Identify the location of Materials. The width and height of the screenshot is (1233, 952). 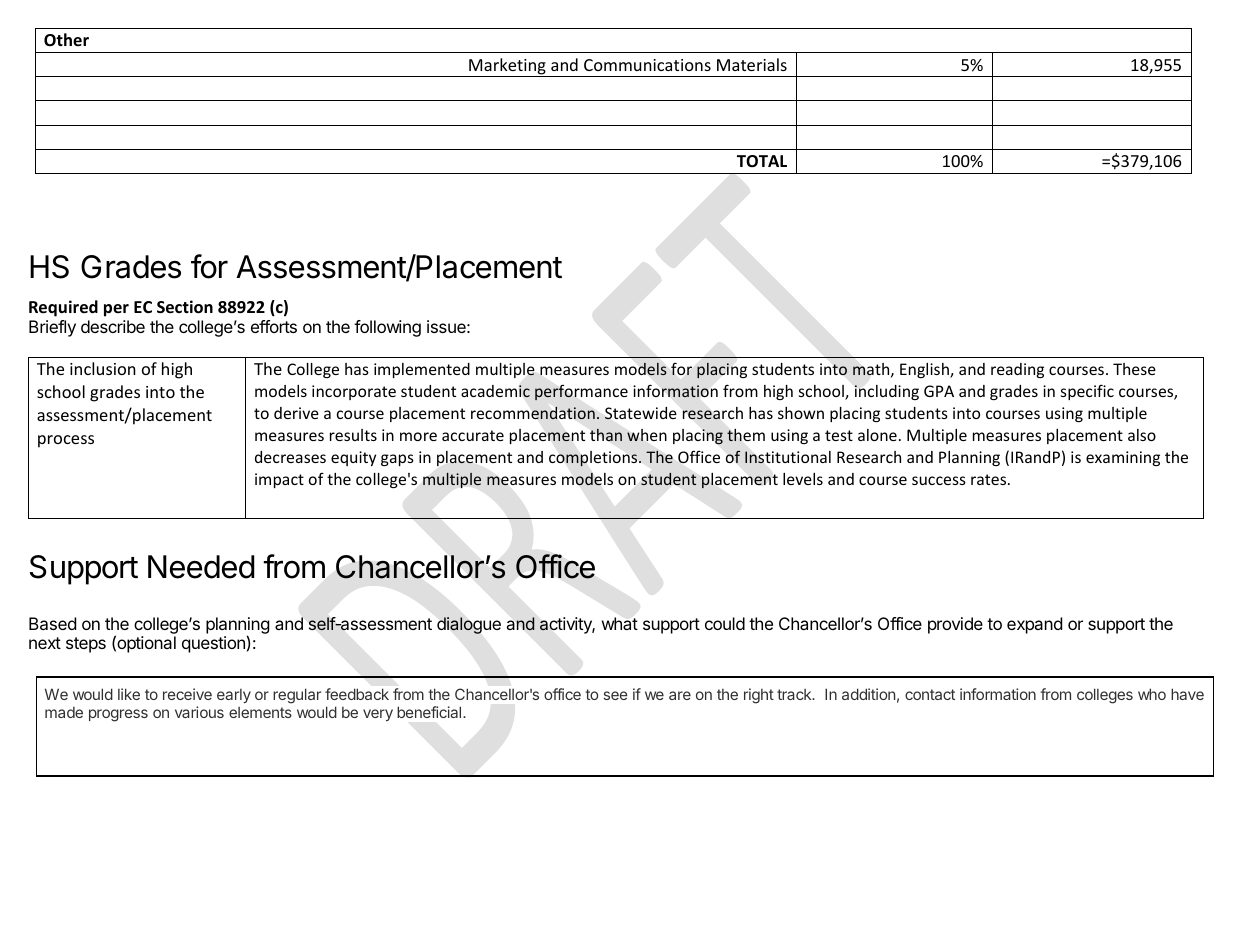
(752, 64).
